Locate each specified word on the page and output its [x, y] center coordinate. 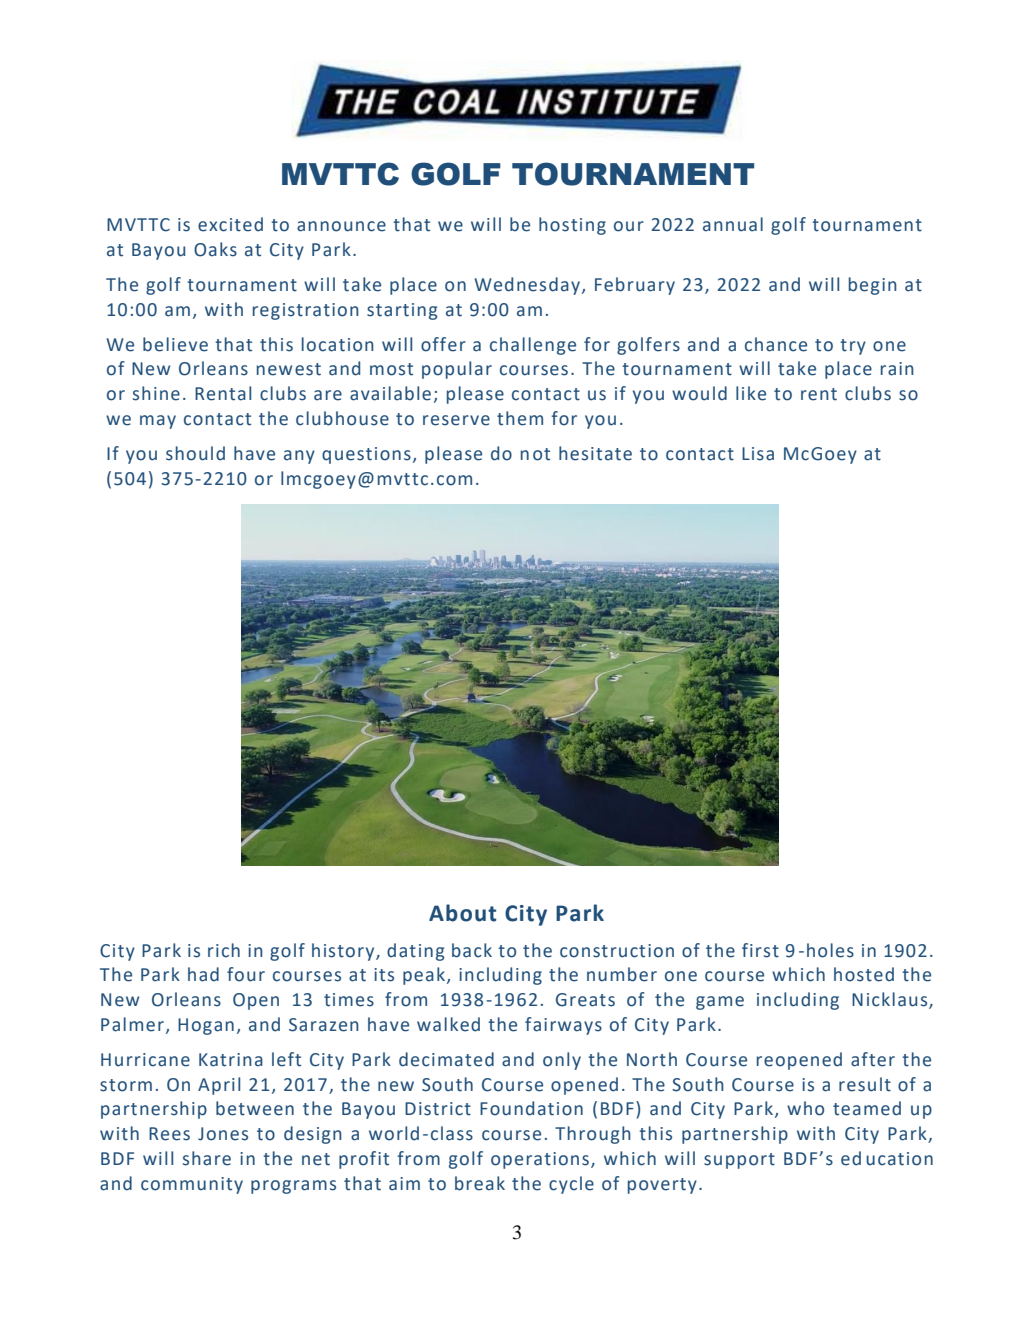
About [462, 913]
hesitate [595, 453]
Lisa [758, 454]
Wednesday [527, 286]
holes [830, 950]
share [207, 1158]
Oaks [215, 249]
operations [540, 1160]
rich [224, 950]
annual [733, 224]
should [195, 453]
